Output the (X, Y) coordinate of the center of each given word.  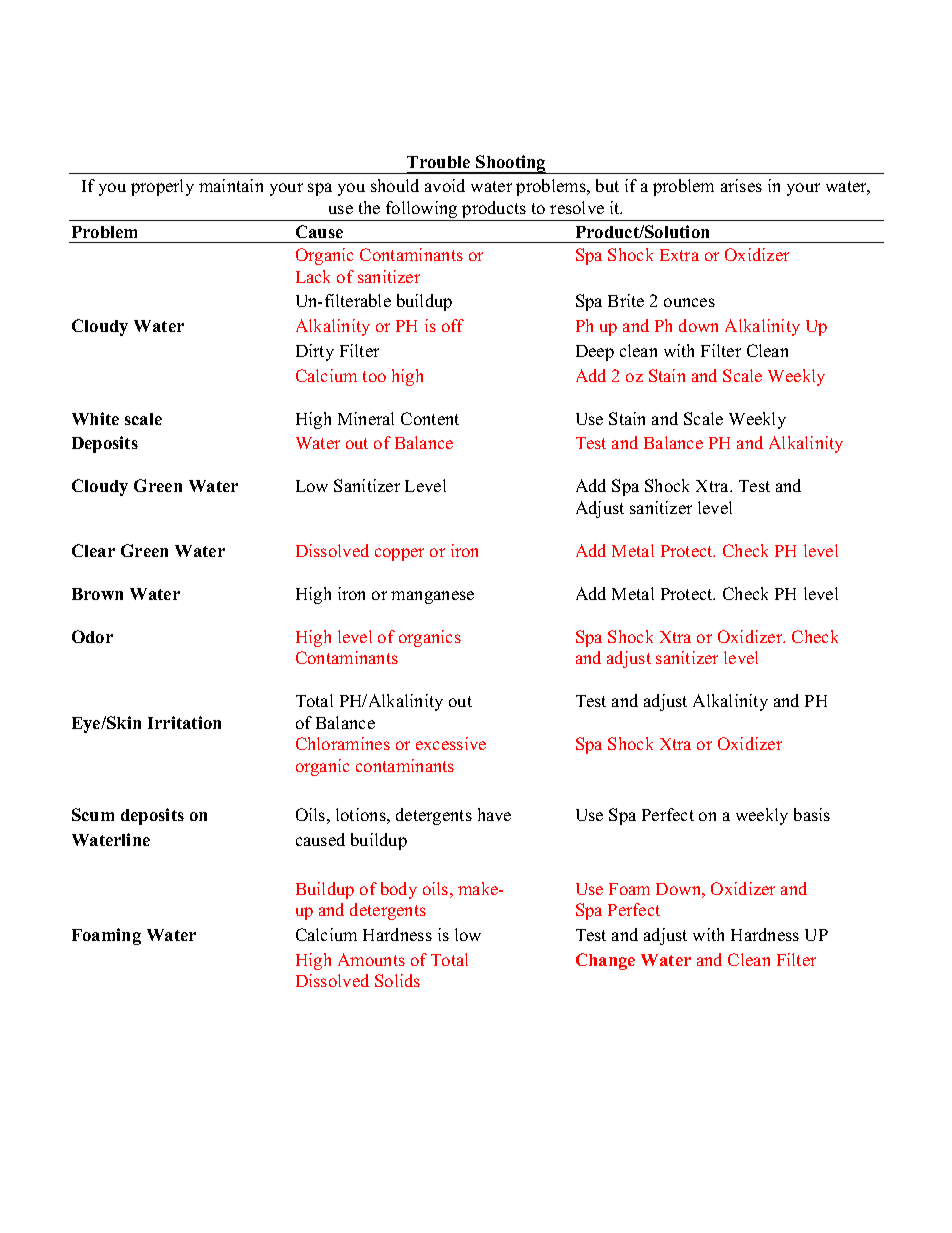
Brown (97, 594)
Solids (397, 980)
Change (605, 961)
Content (430, 418)
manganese (432, 597)
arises (741, 185)
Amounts (371, 959)
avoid (445, 185)
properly (162, 187)
